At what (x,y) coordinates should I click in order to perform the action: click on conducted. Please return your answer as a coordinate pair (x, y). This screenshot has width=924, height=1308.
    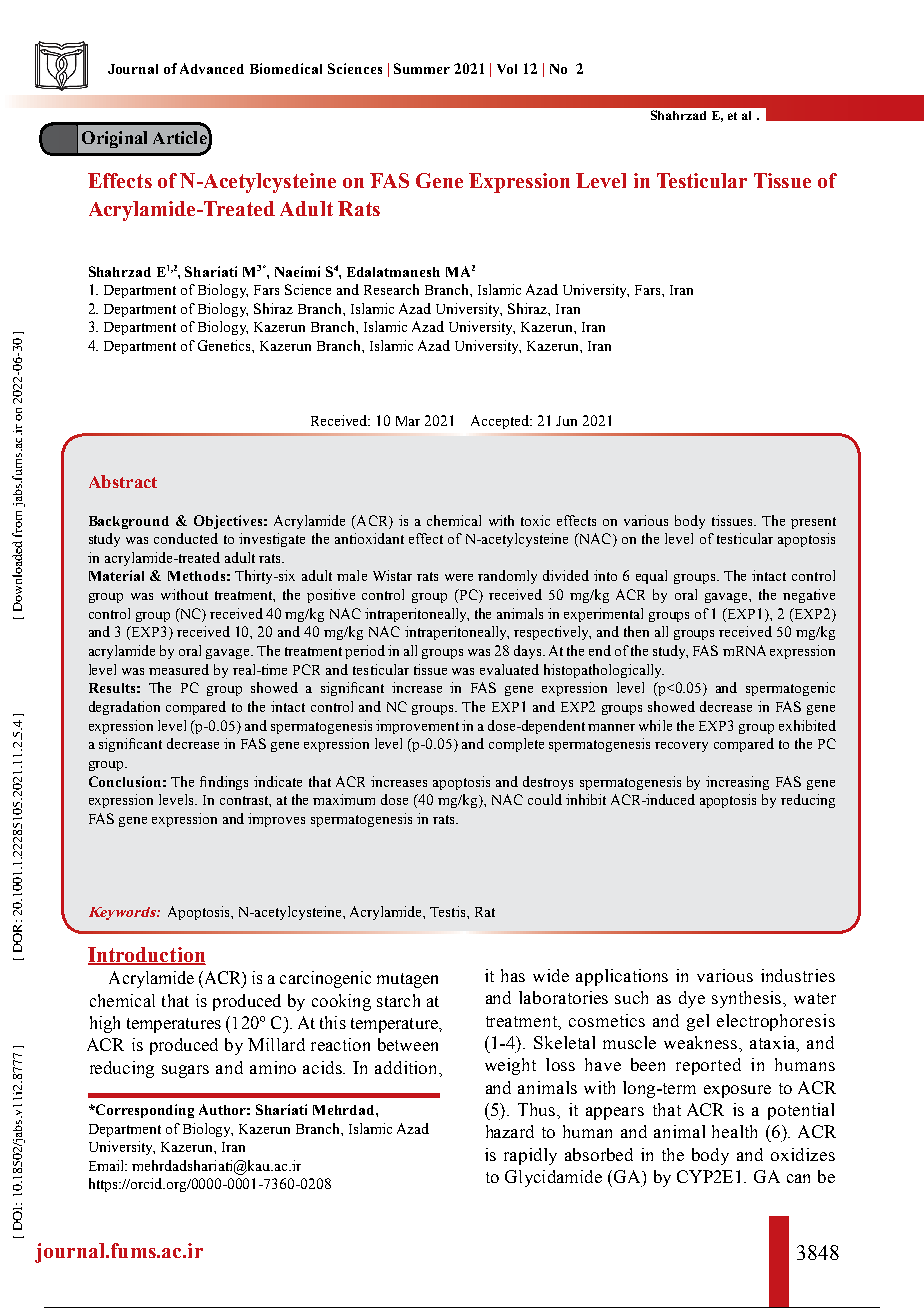
    Looking at the image, I should click on (186, 538).
